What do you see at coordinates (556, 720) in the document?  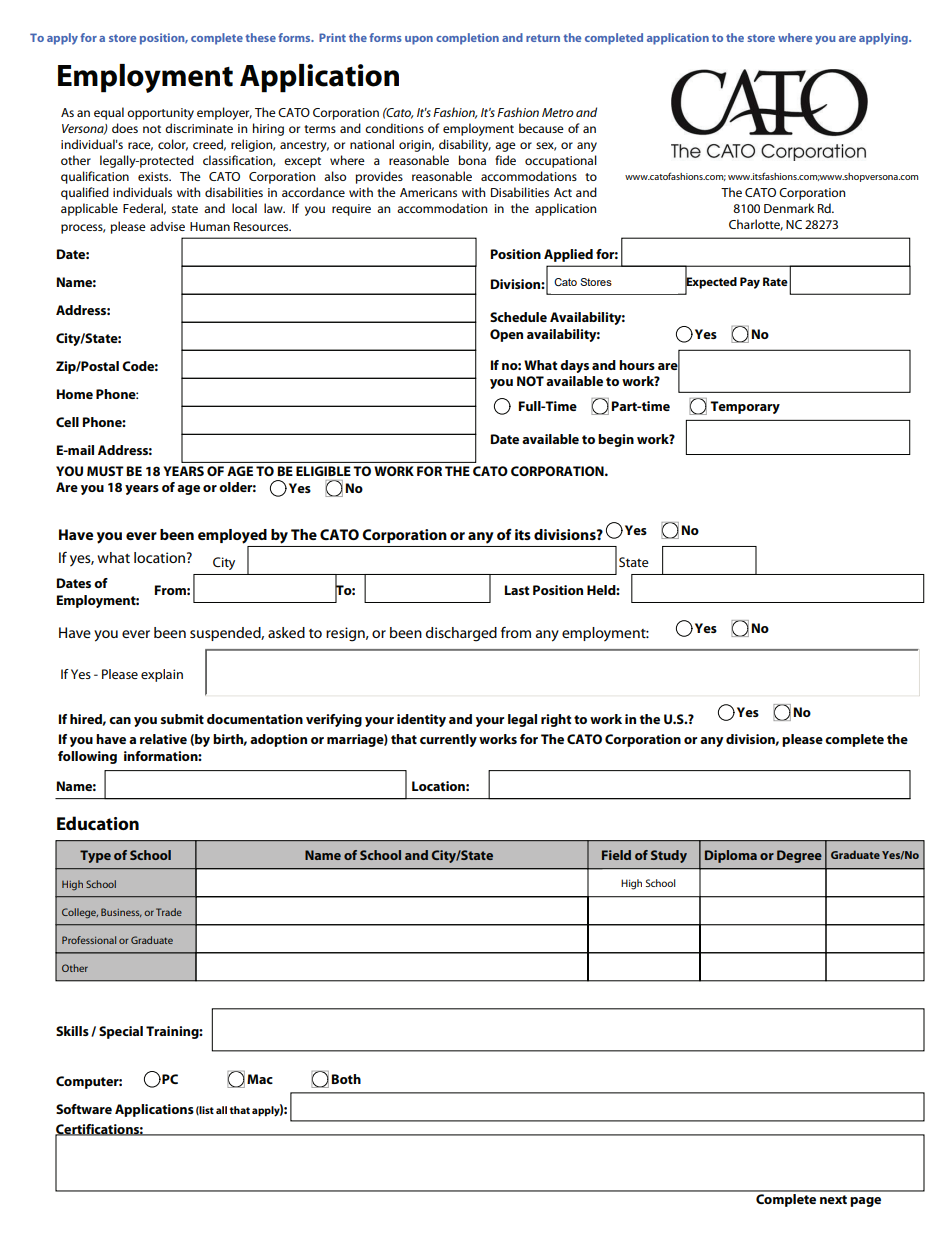 I see `right` at bounding box center [556, 720].
